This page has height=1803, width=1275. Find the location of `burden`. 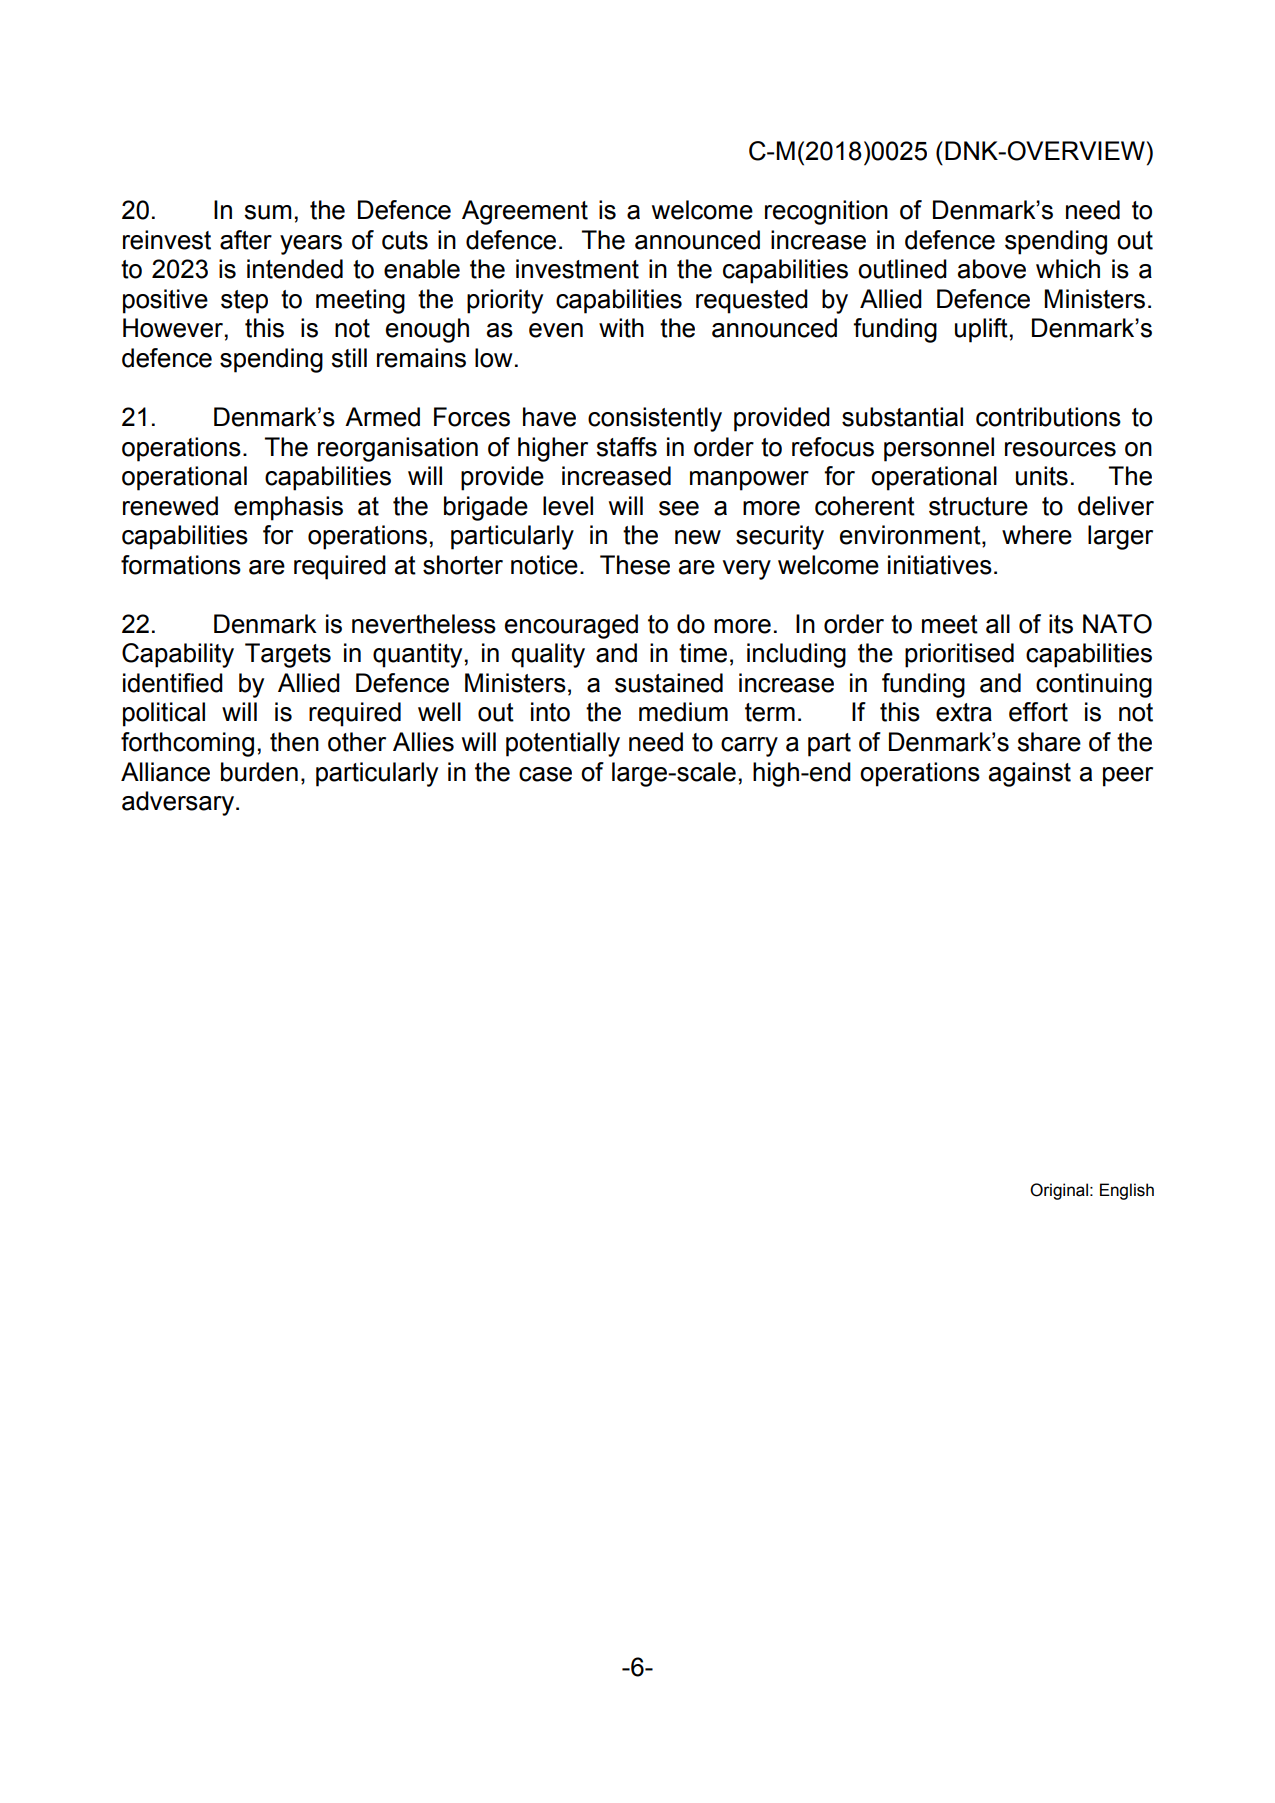

burden is located at coordinates (259, 772).
